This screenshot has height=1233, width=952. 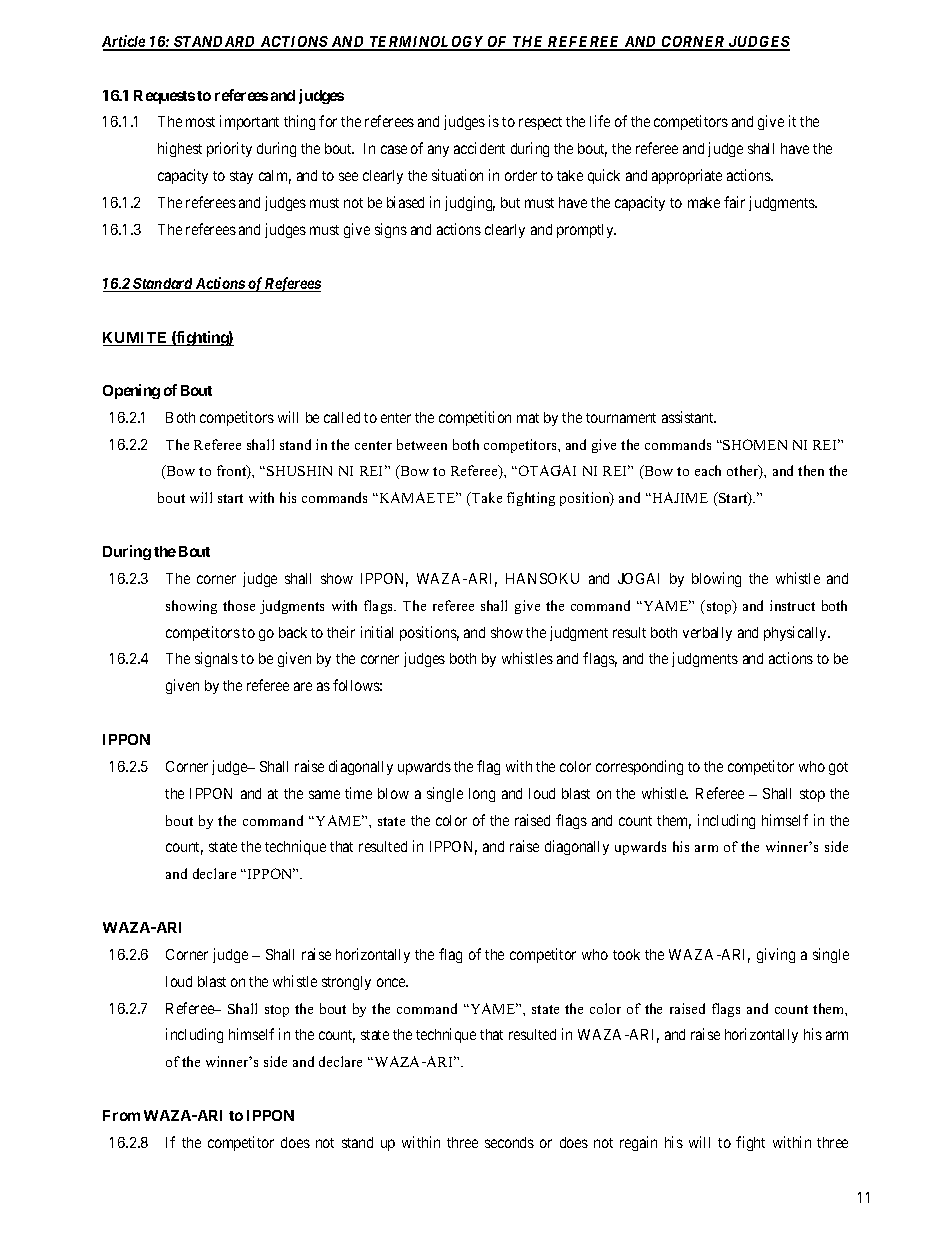 I want to click on appropriate, so click(x=687, y=176).
